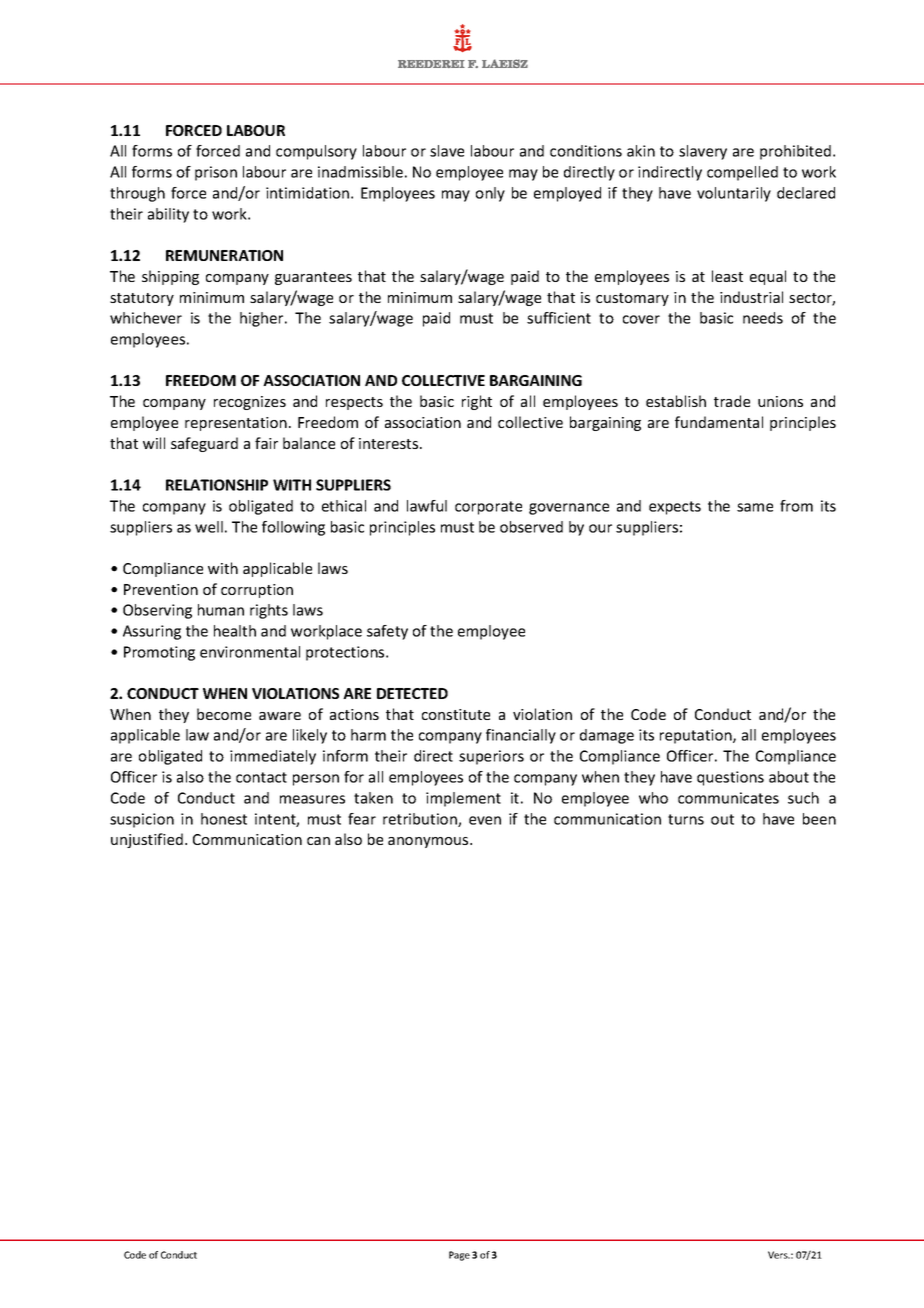 Image resolution: width=924 pixels, height=1308 pixels. I want to click on become, so click(224, 714).
